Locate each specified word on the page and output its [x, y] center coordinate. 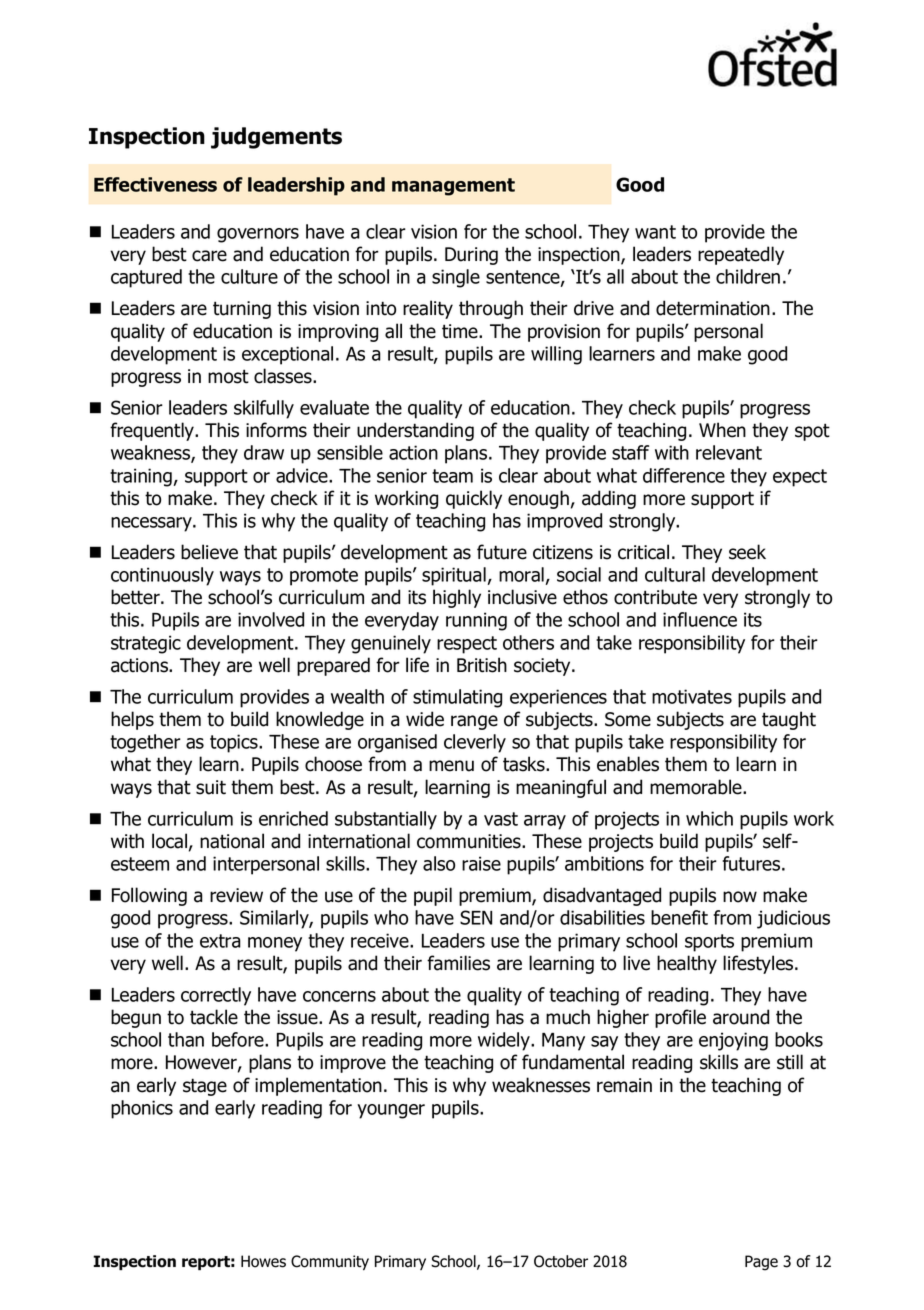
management [453, 187]
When [722, 430]
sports [709, 943]
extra [220, 941]
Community [330, 1262]
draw [264, 452]
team [452, 476]
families [458, 963]
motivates [692, 696]
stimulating [457, 698]
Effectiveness [155, 184]
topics [235, 743]
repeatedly [741, 255]
